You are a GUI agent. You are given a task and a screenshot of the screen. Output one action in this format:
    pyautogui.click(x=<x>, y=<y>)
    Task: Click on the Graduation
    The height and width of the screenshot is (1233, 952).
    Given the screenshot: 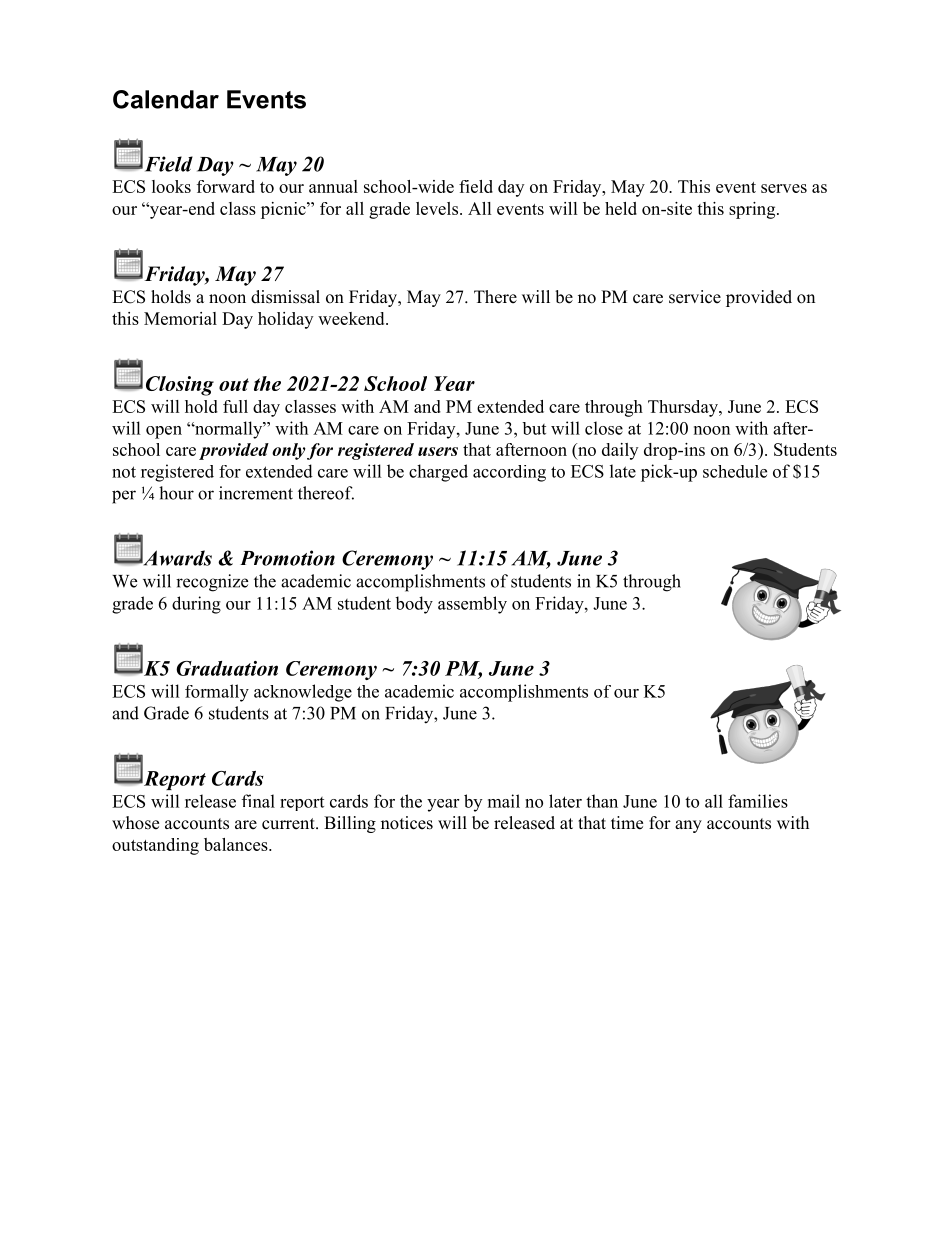 What is the action you would take?
    pyautogui.click(x=227, y=668)
